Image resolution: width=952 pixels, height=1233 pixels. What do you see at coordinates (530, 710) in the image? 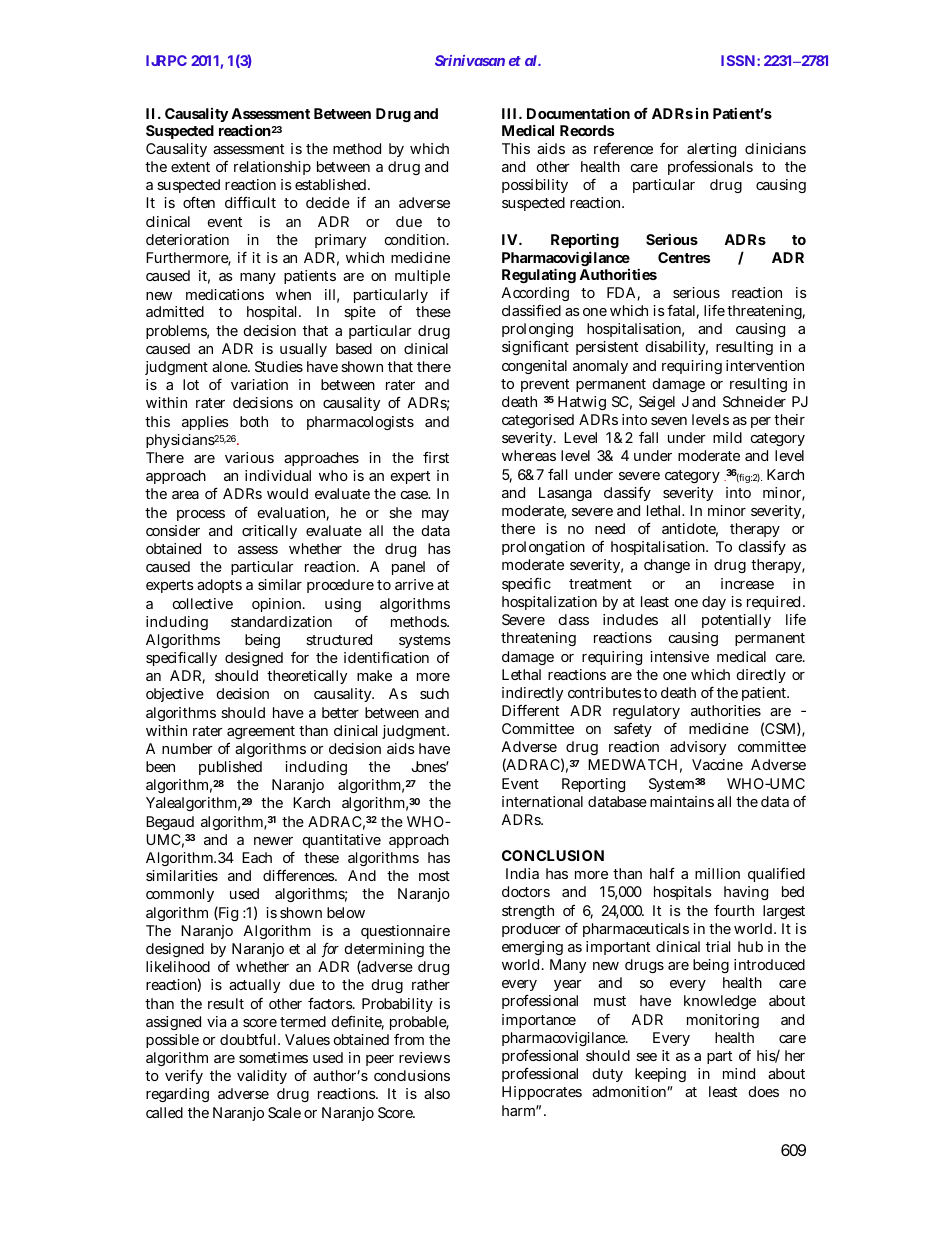
I see `Different` at bounding box center [530, 710].
